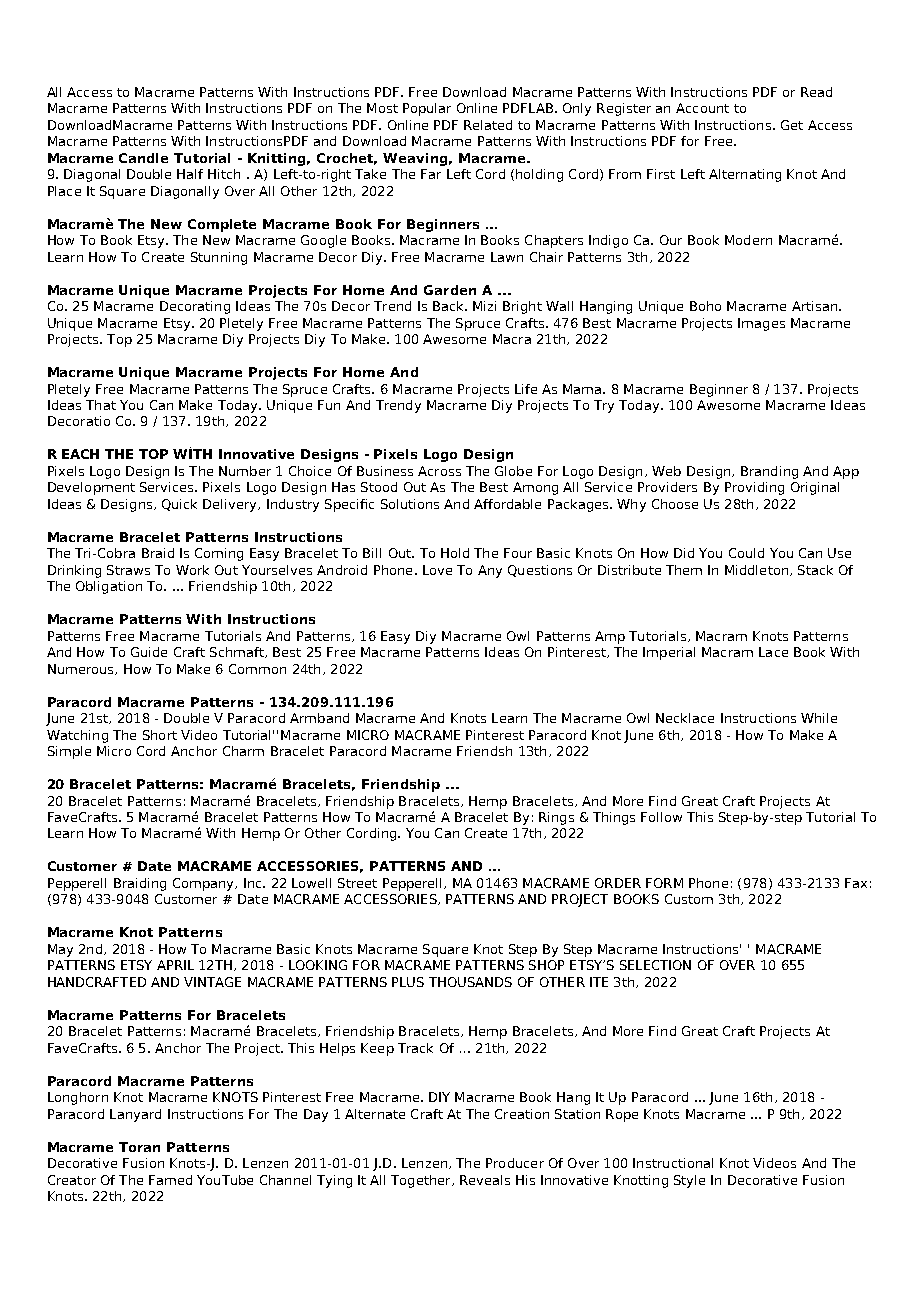  What do you see at coordinates (319, 718) in the document?
I see `Armband` at bounding box center [319, 718].
